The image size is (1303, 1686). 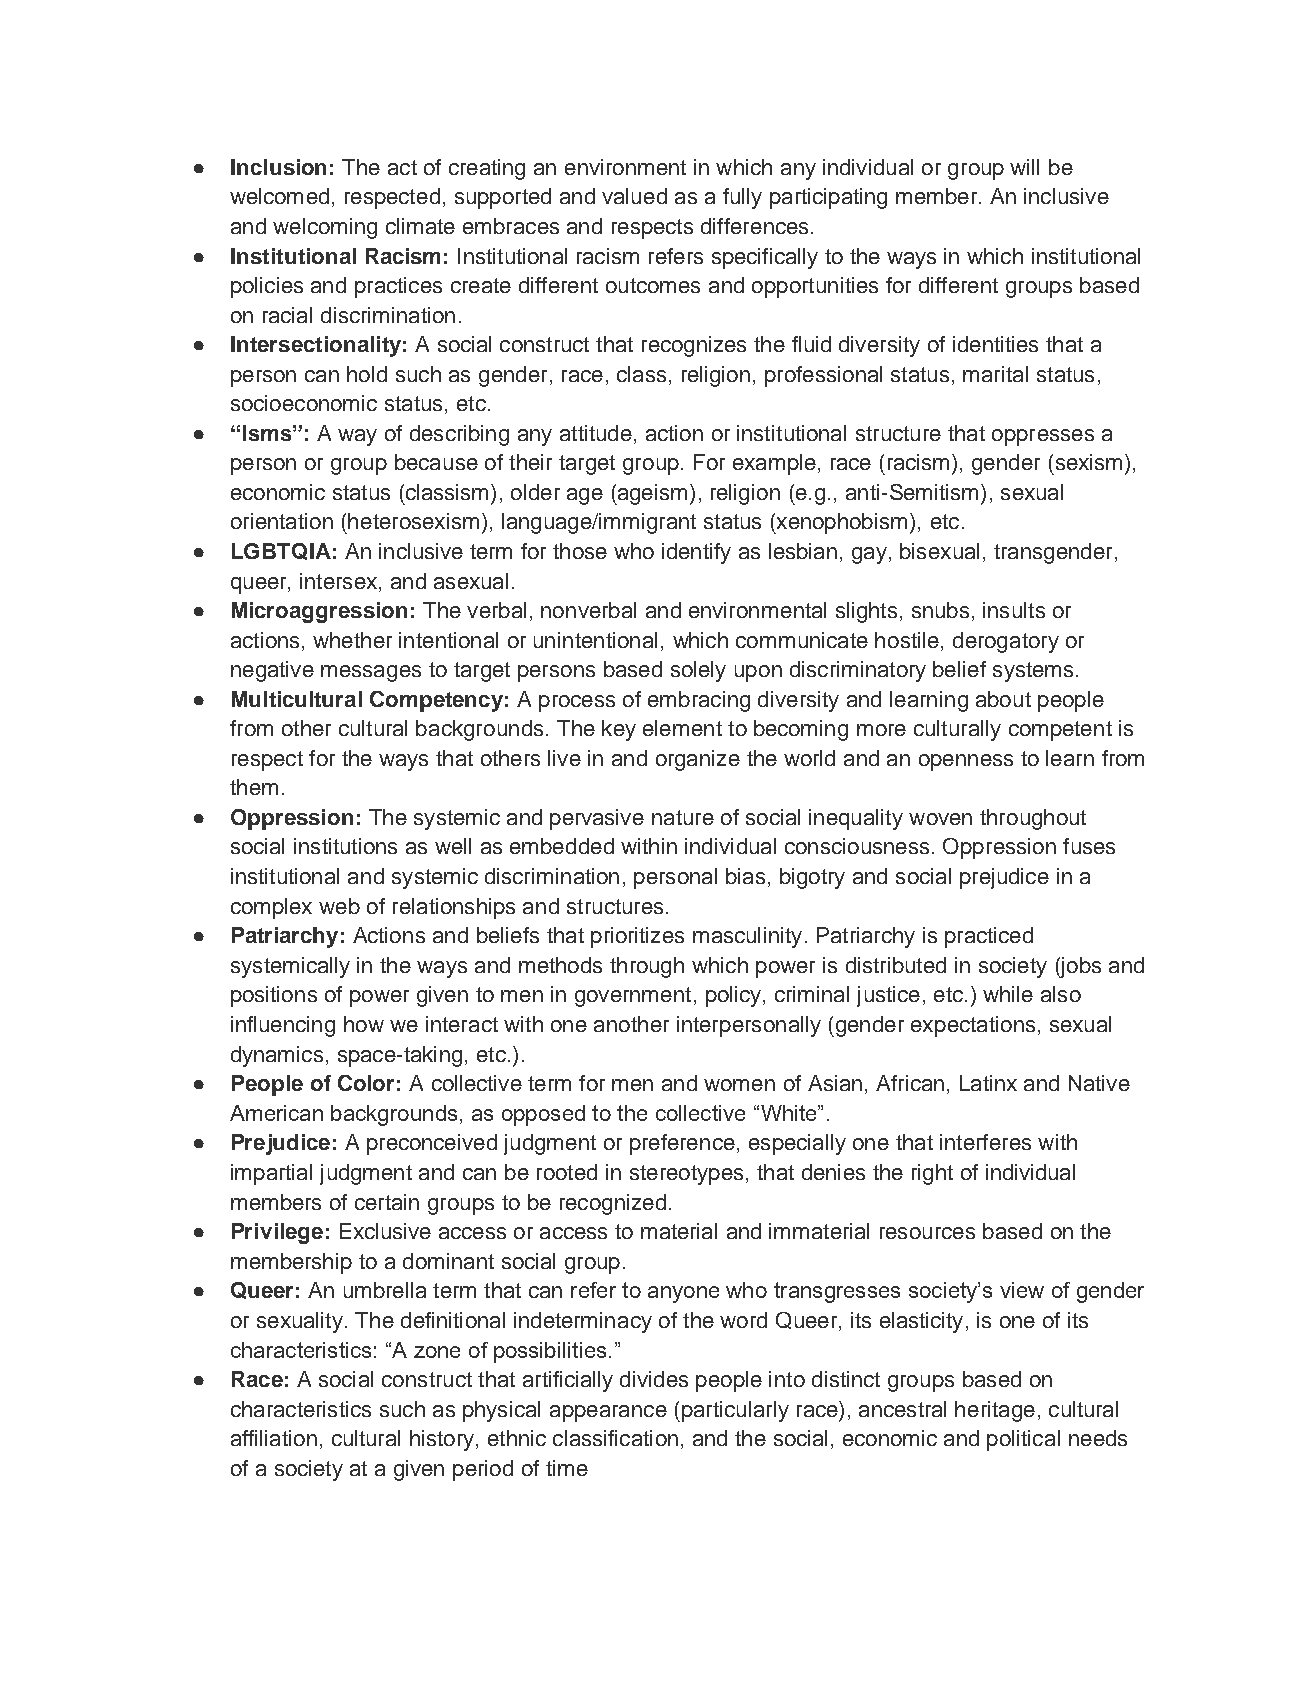 I want to click on institutions, so click(x=345, y=846).
